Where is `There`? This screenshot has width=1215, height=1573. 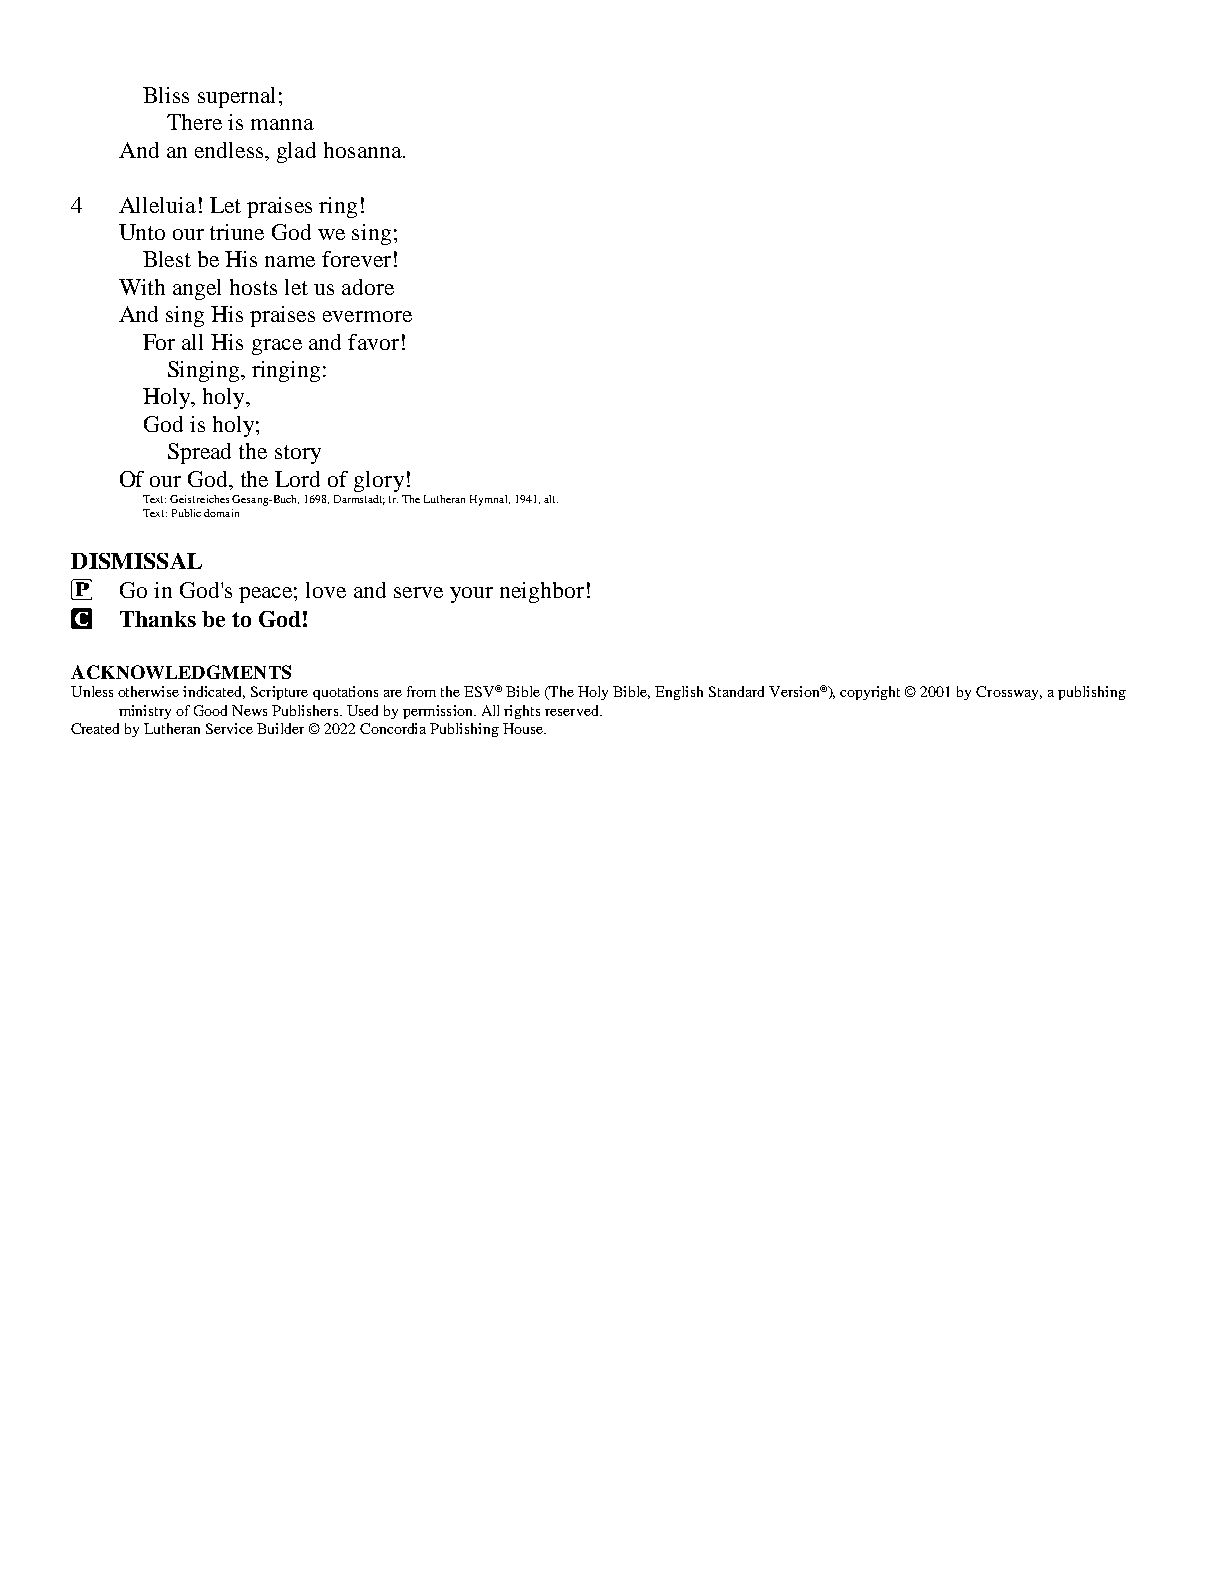 There is located at coordinates (194, 122).
